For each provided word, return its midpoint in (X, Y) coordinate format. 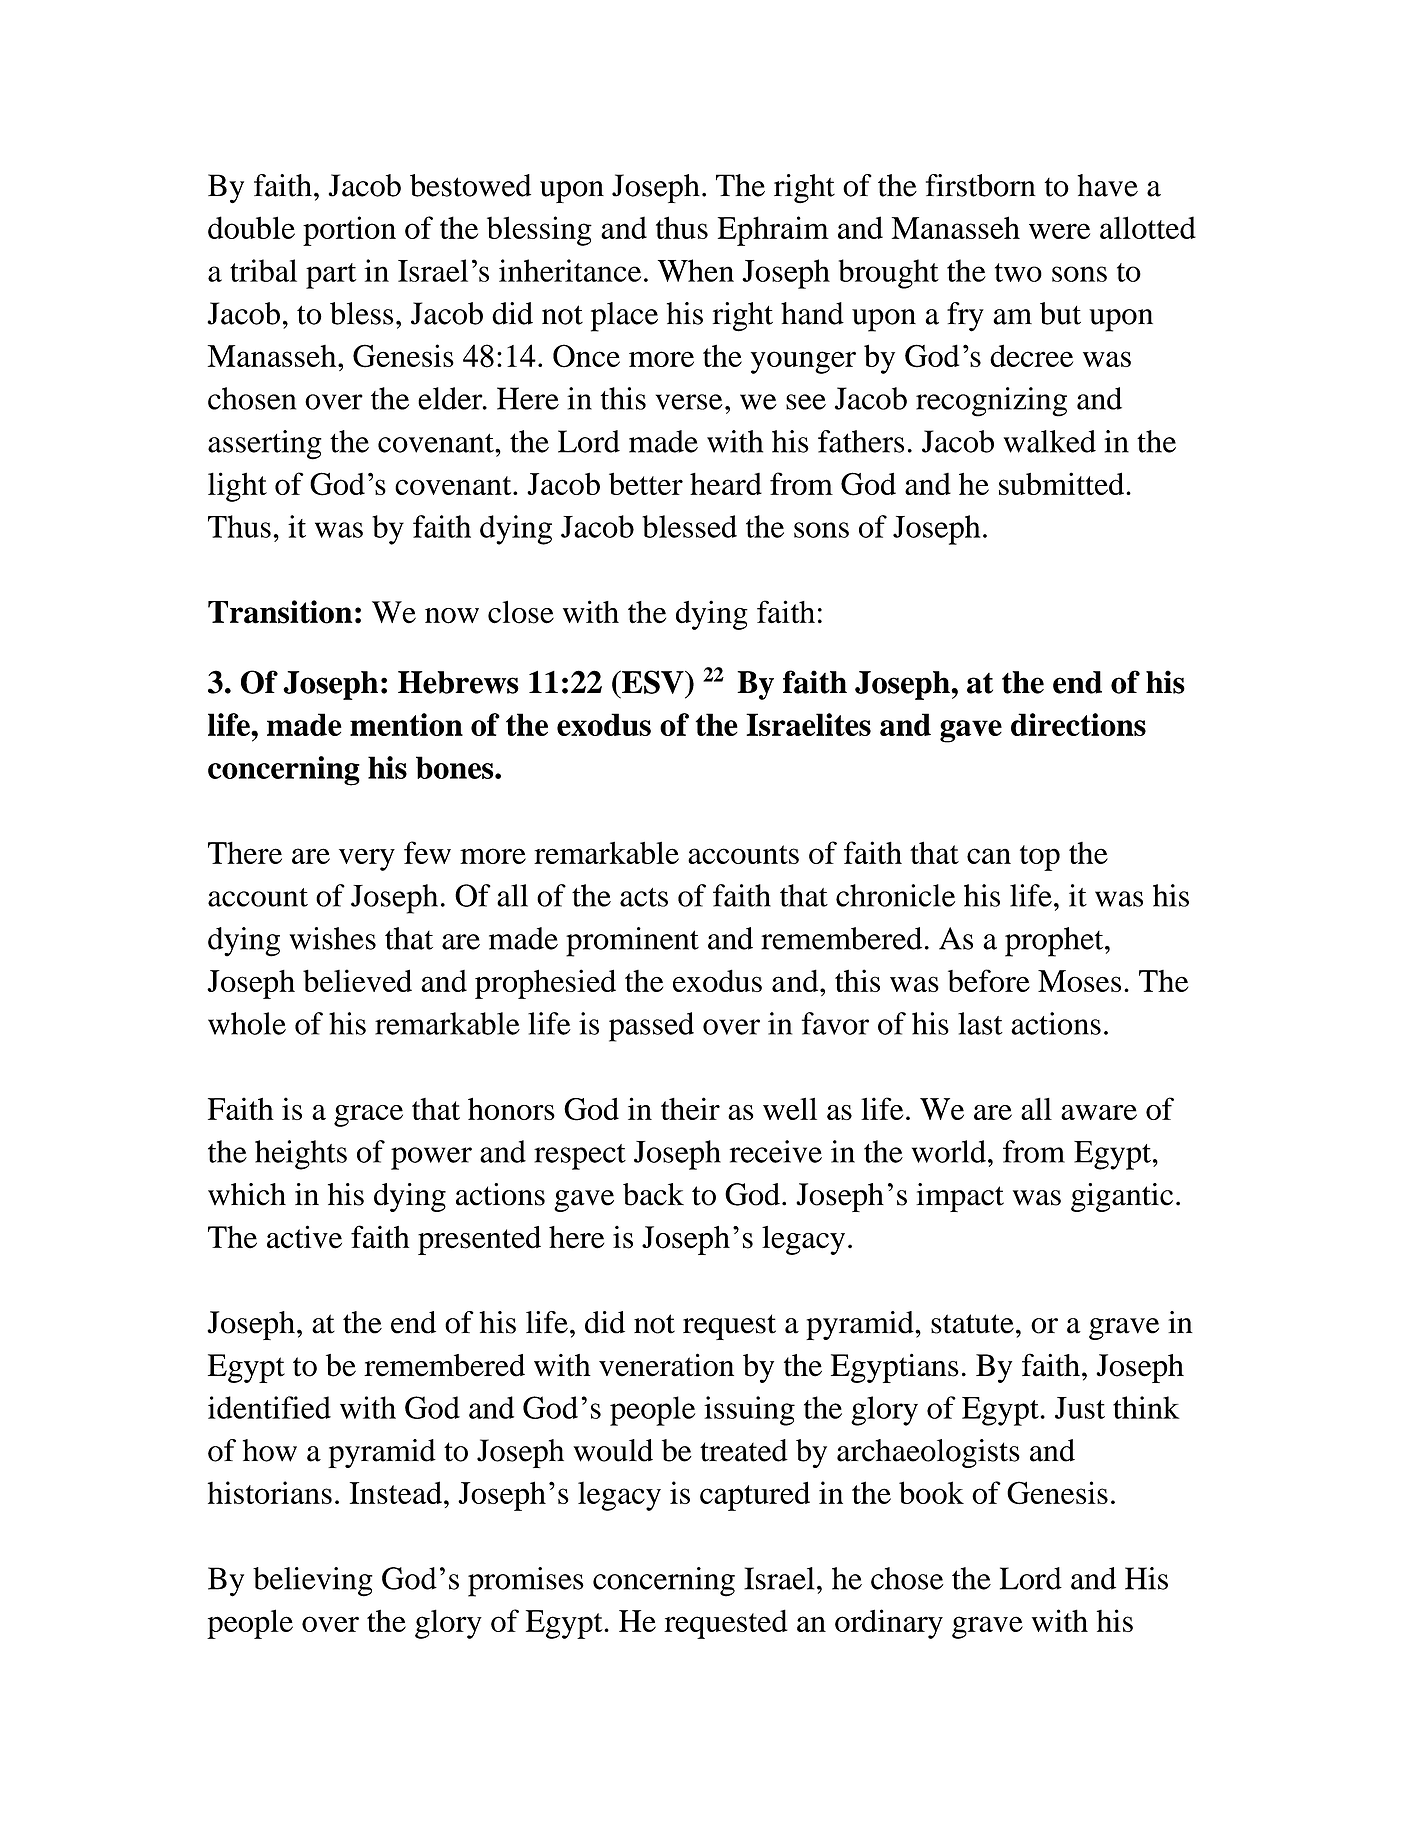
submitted (1063, 483)
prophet (1055, 942)
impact (960, 1197)
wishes (333, 938)
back (653, 1194)
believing (313, 1582)
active (304, 1237)
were (1059, 231)
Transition (280, 612)
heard (726, 484)
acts (644, 897)
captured (755, 1496)
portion (349, 231)
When (696, 270)
